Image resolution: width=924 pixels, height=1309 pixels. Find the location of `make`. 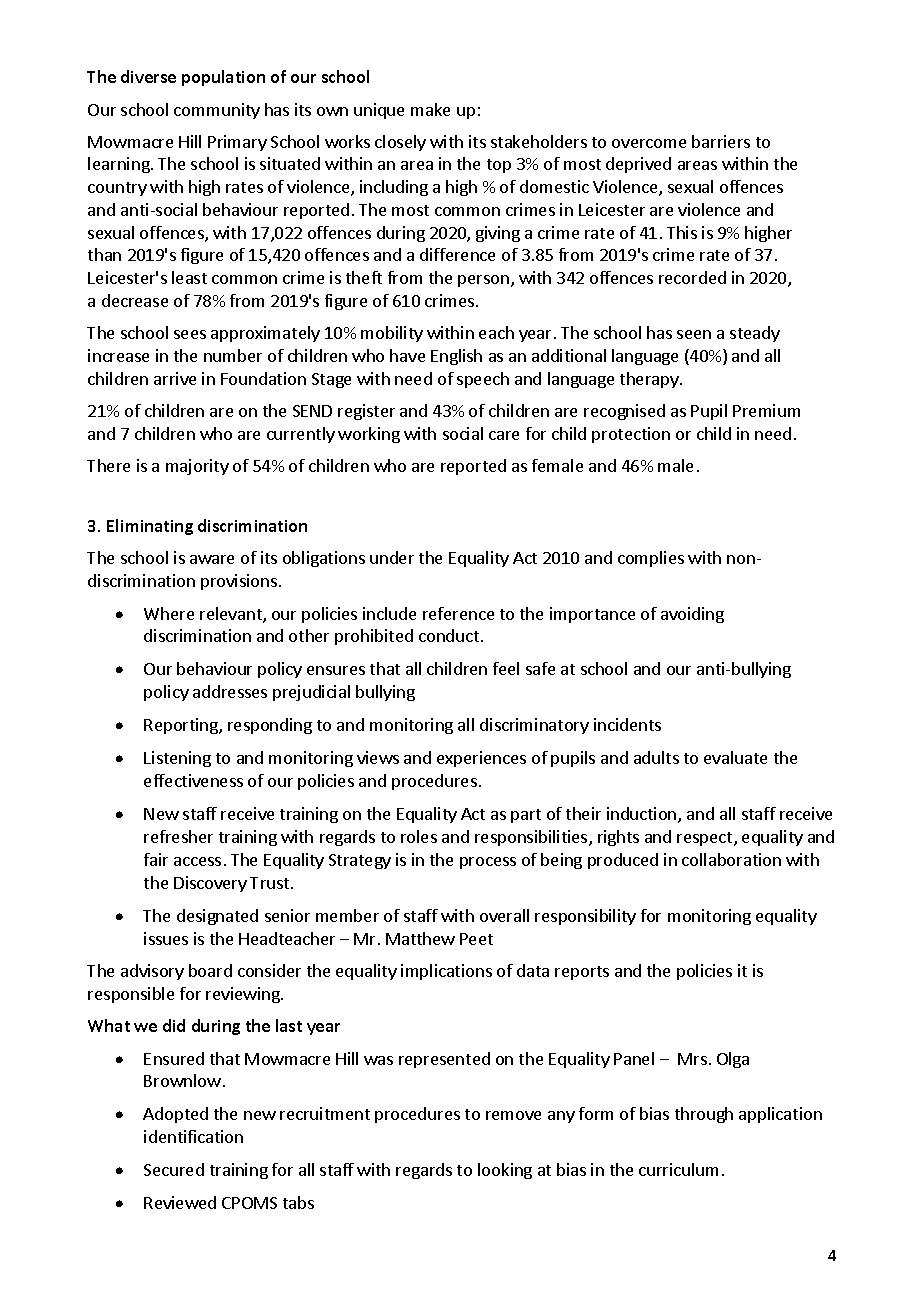

make is located at coordinates (430, 109).
